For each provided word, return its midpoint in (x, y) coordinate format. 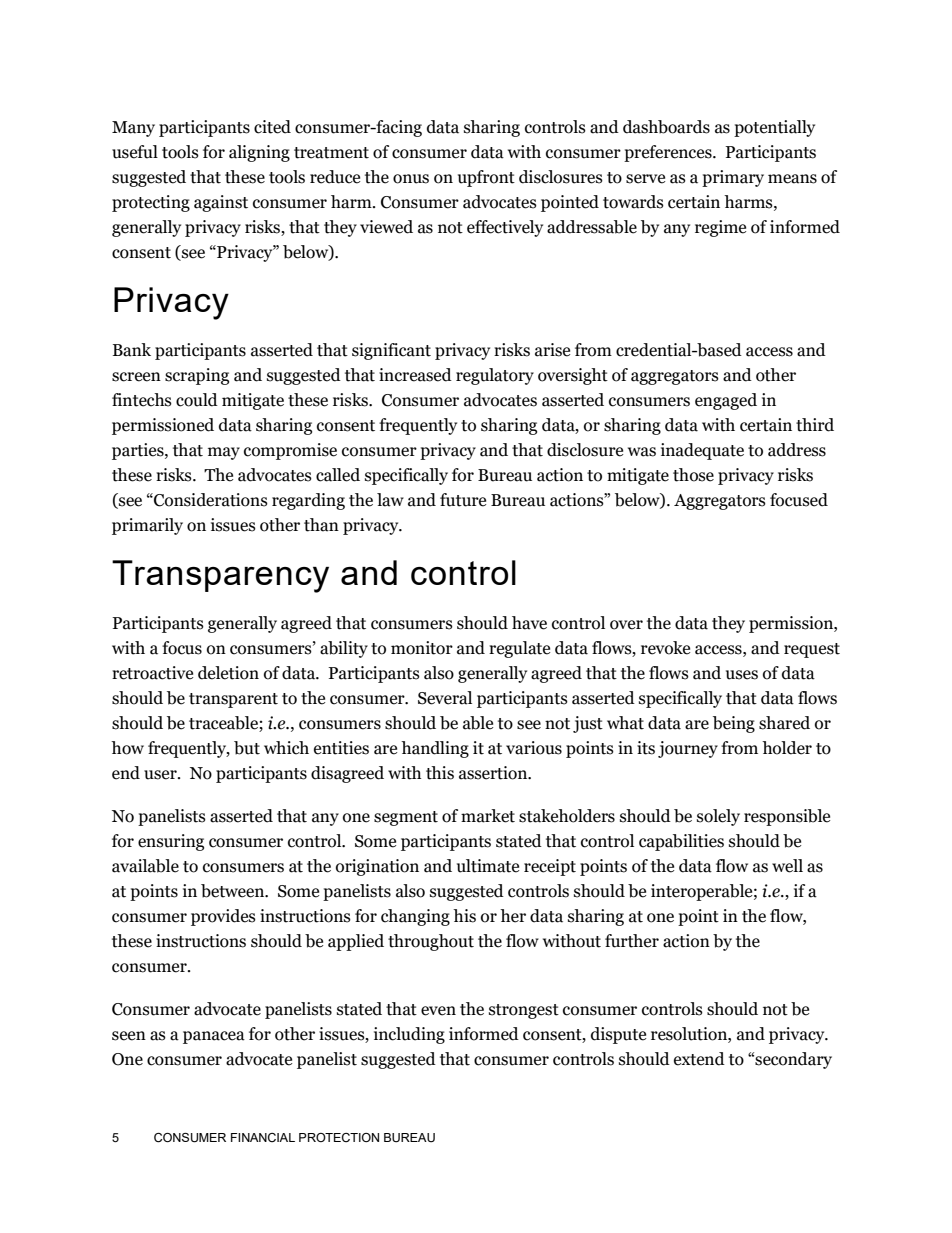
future (463, 500)
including (409, 1035)
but (247, 748)
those (693, 475)
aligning (259, 153)
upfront (486, 178)
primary (733, 178)
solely (718, 817)
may (224, 453)
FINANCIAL (263, 1137)
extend (699, 1059)
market (488, 816)
